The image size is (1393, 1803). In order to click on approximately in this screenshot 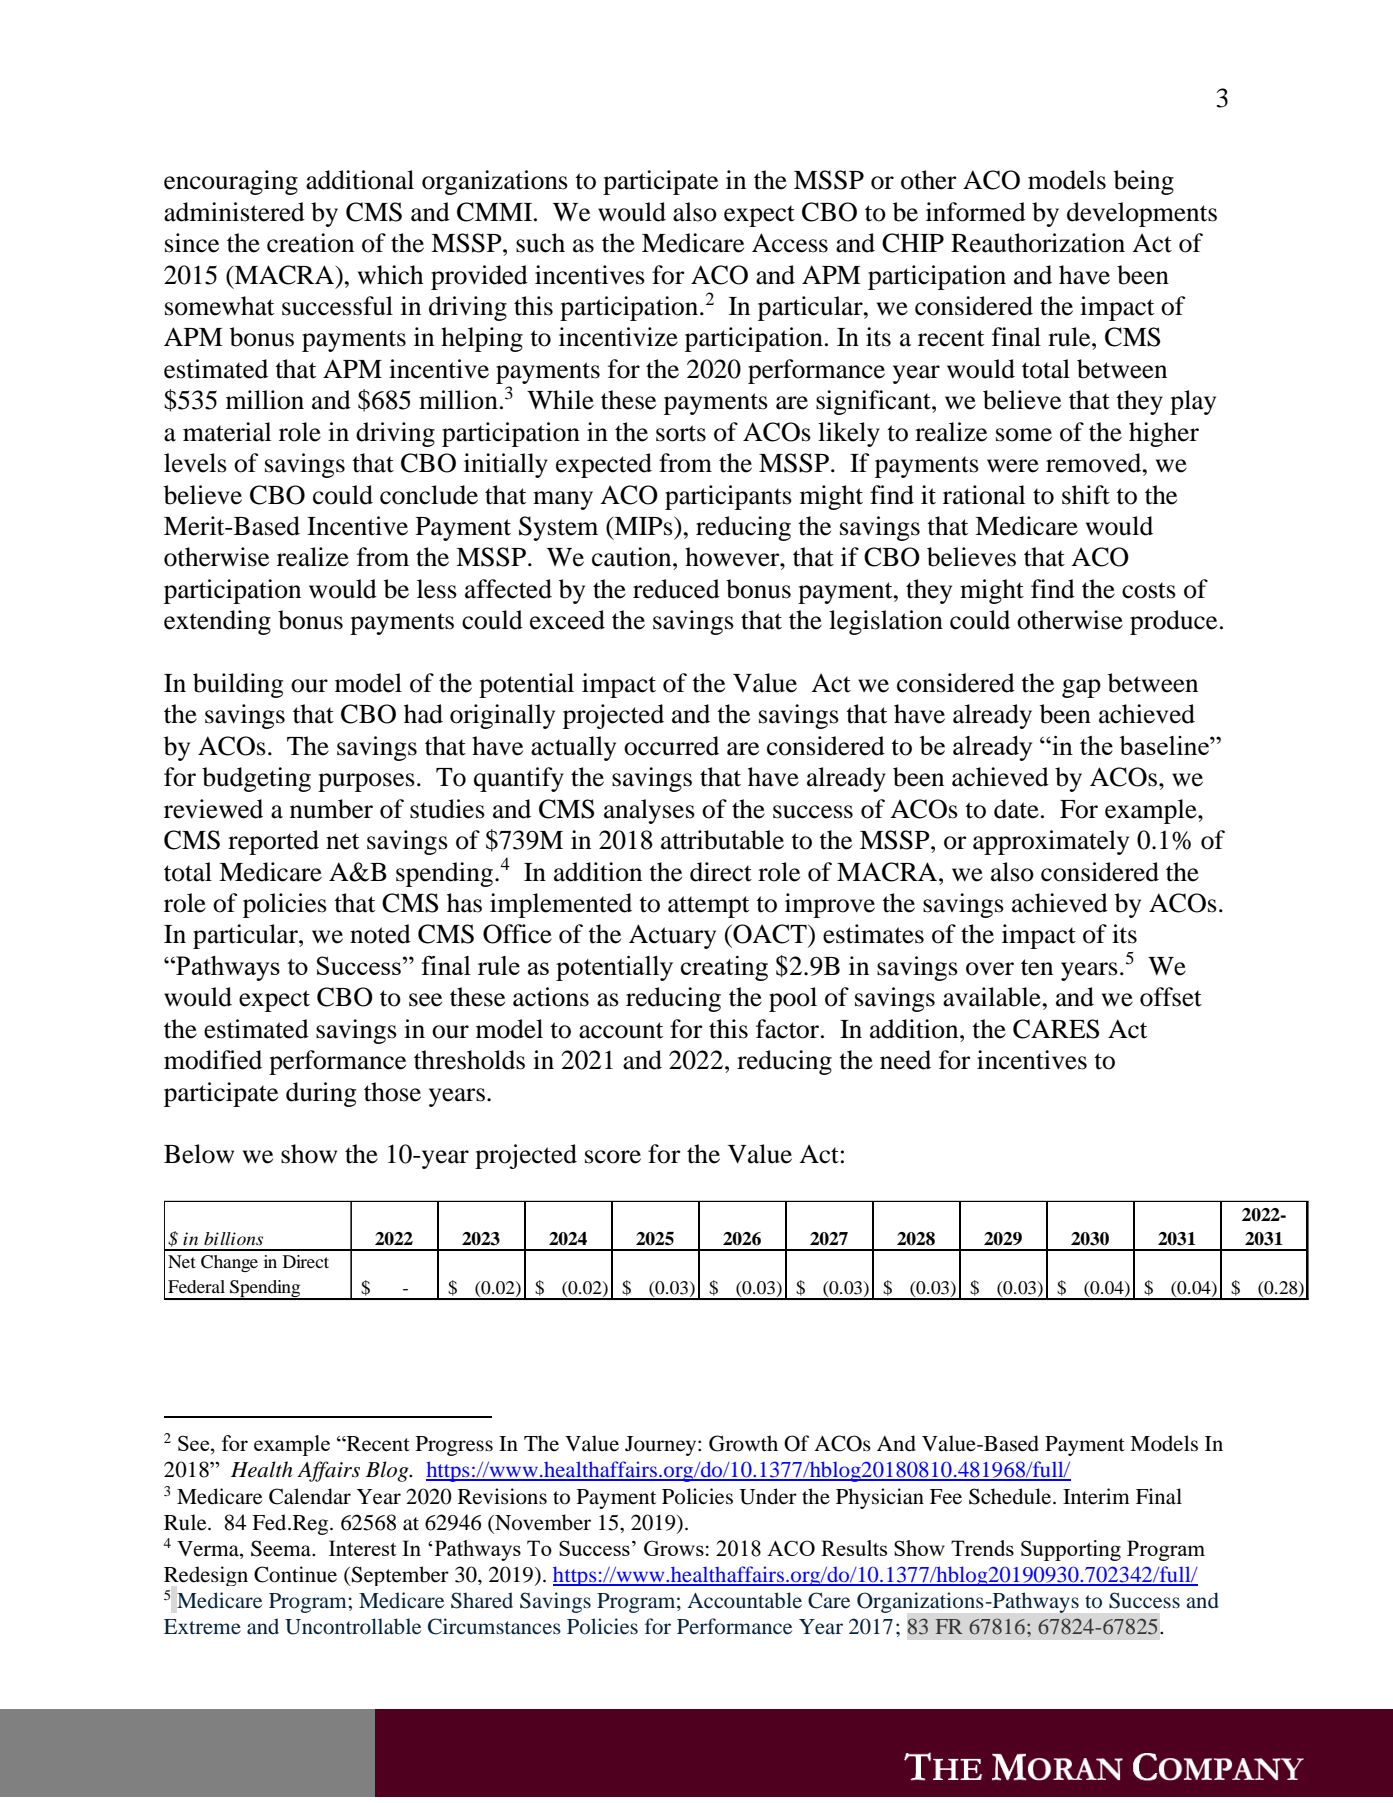, I will do `click(1051, 842)`.
